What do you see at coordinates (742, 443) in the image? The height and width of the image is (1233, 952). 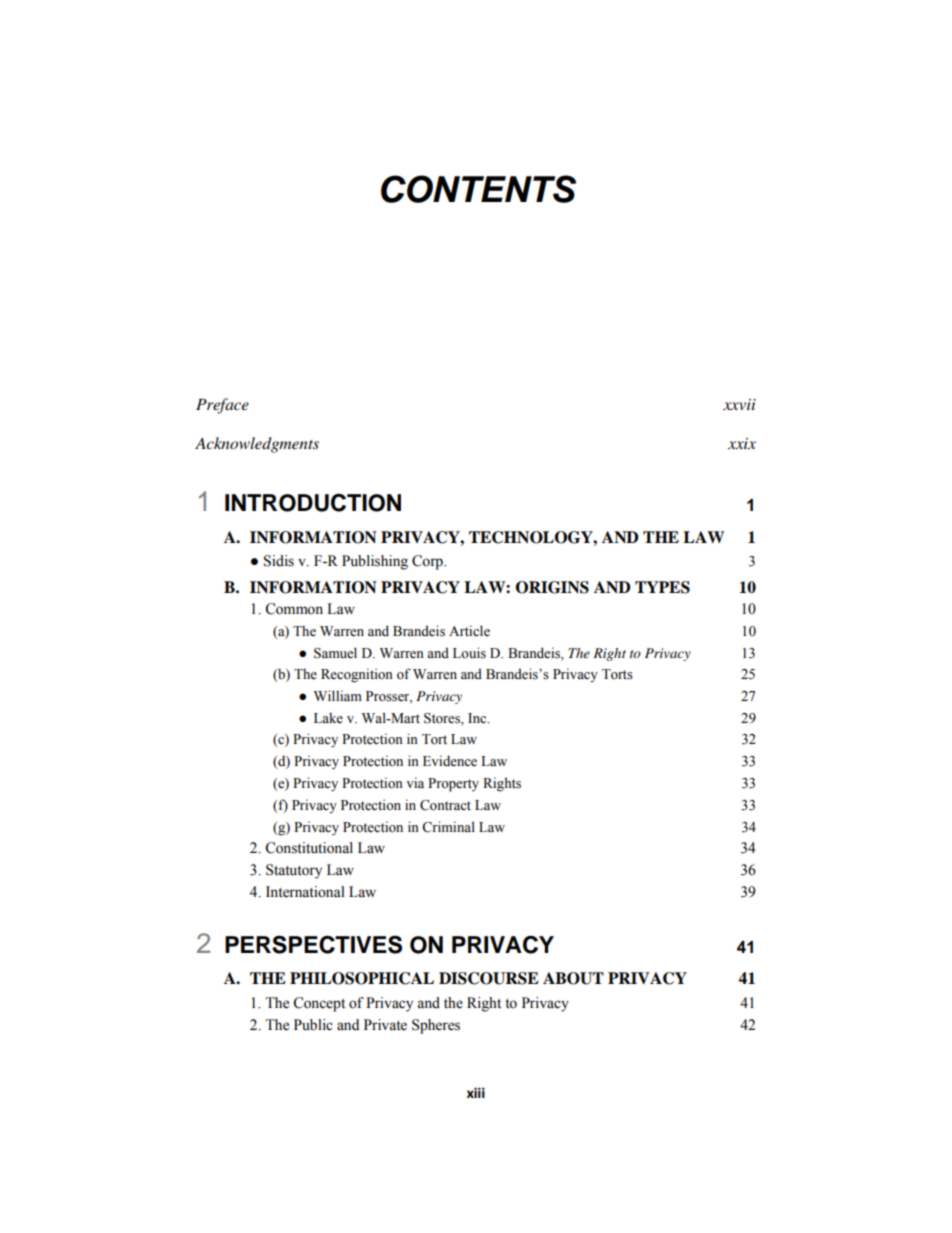 I see `xxix` at bounding box center [742, 443].
